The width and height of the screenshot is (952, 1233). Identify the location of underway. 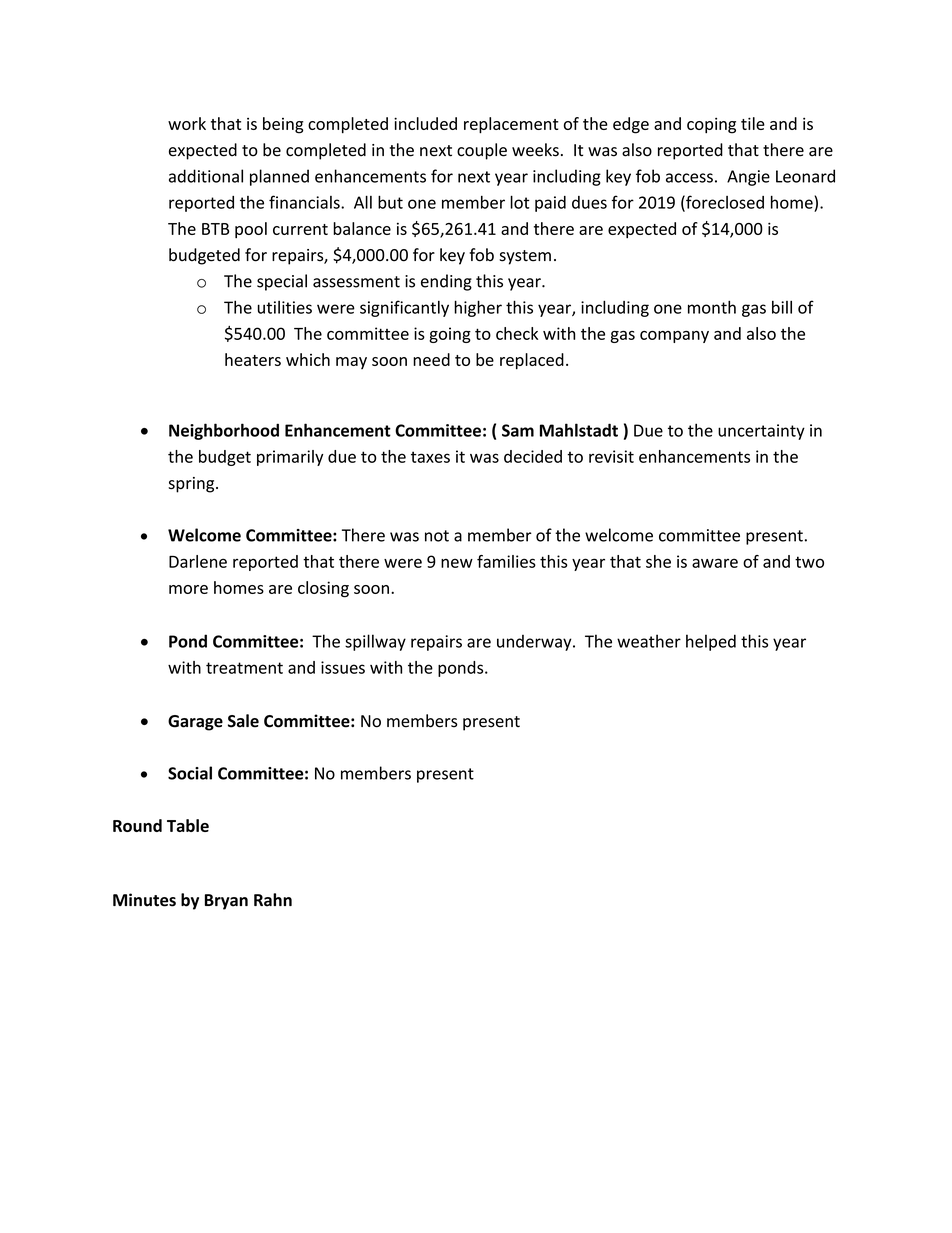
(535, 643).
